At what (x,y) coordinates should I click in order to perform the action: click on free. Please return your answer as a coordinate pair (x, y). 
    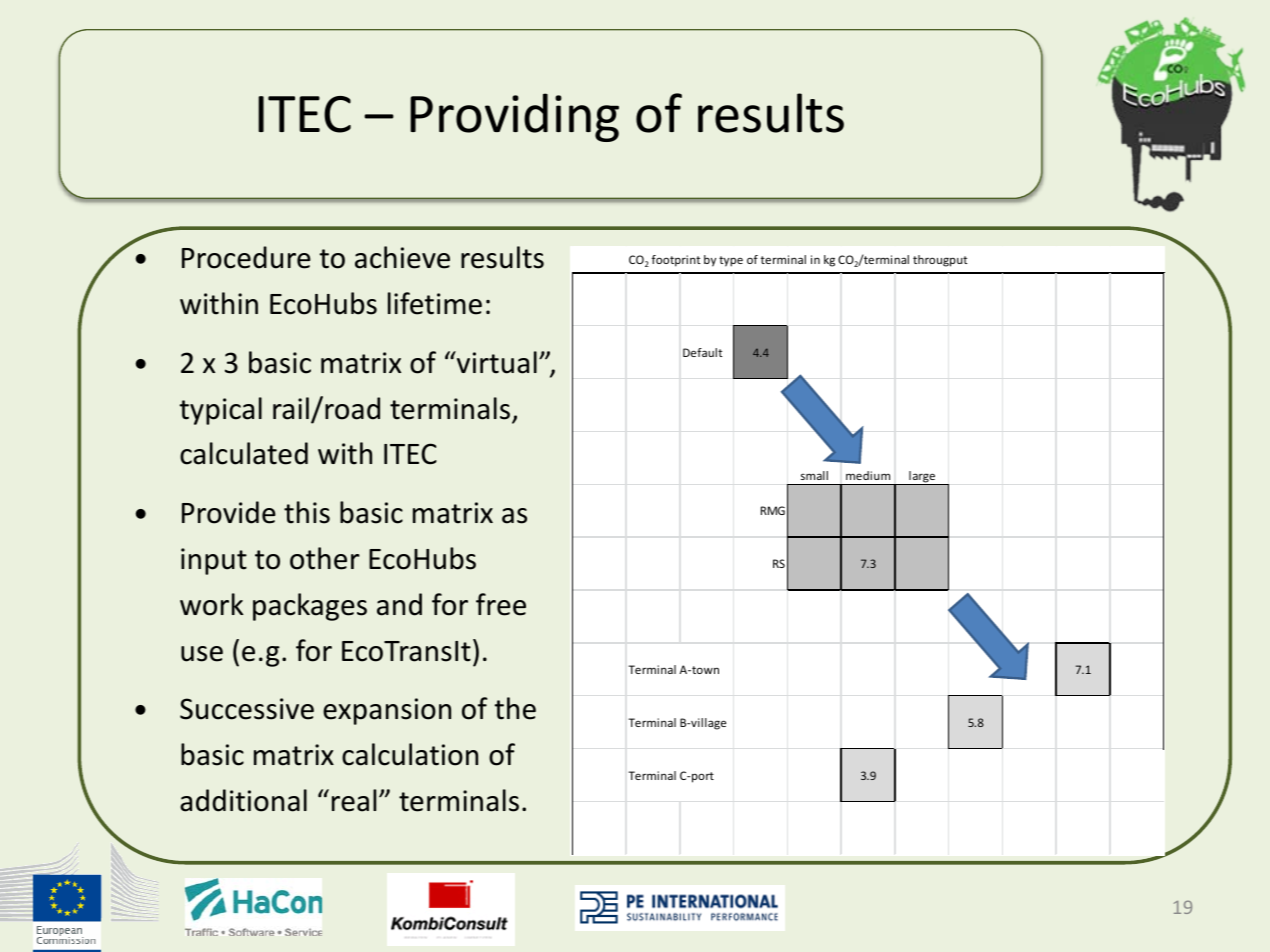
    Looking at the image, I should click on (501, 604).
